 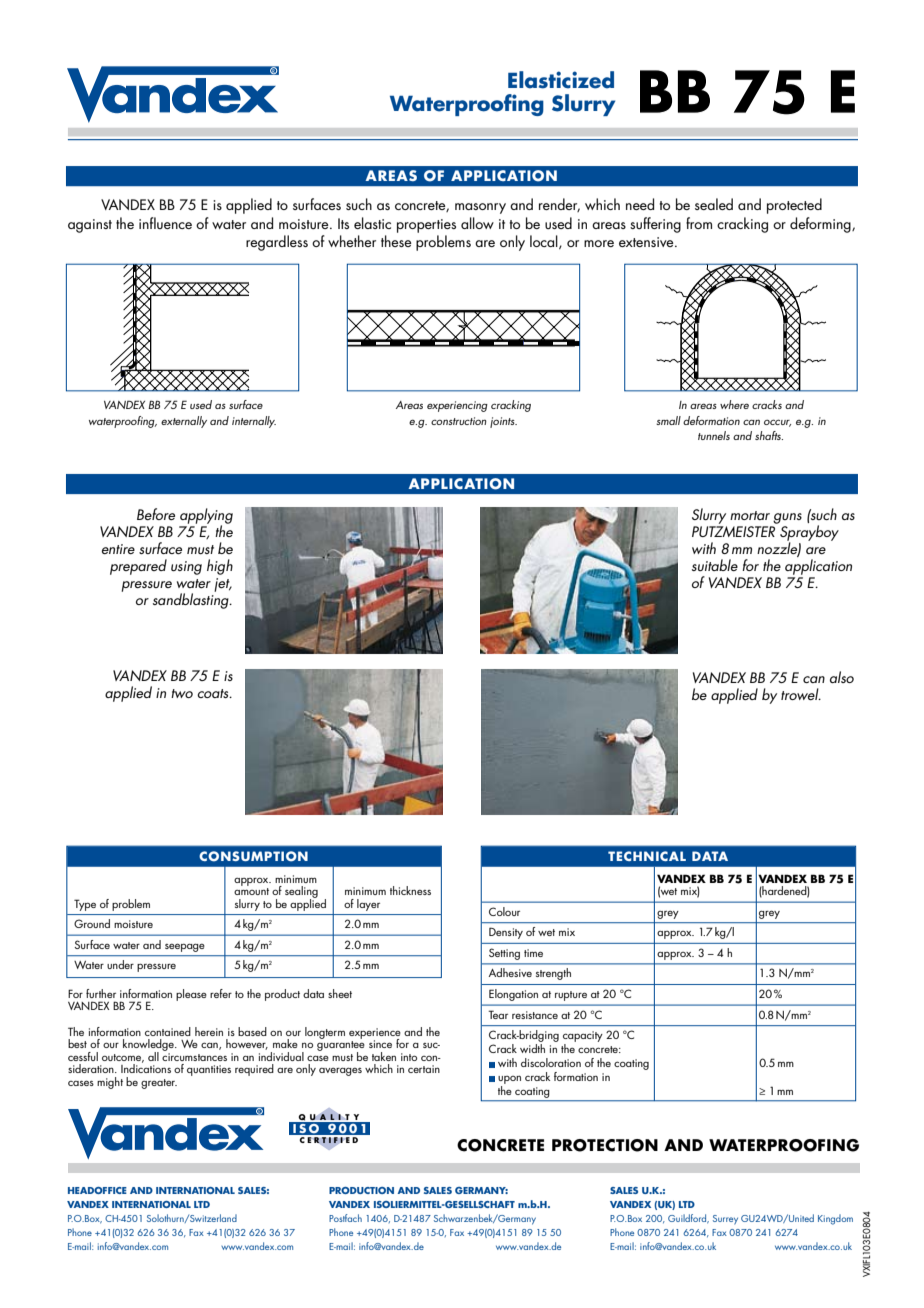 I want to click on greater, so click(x=159, y=1084).
